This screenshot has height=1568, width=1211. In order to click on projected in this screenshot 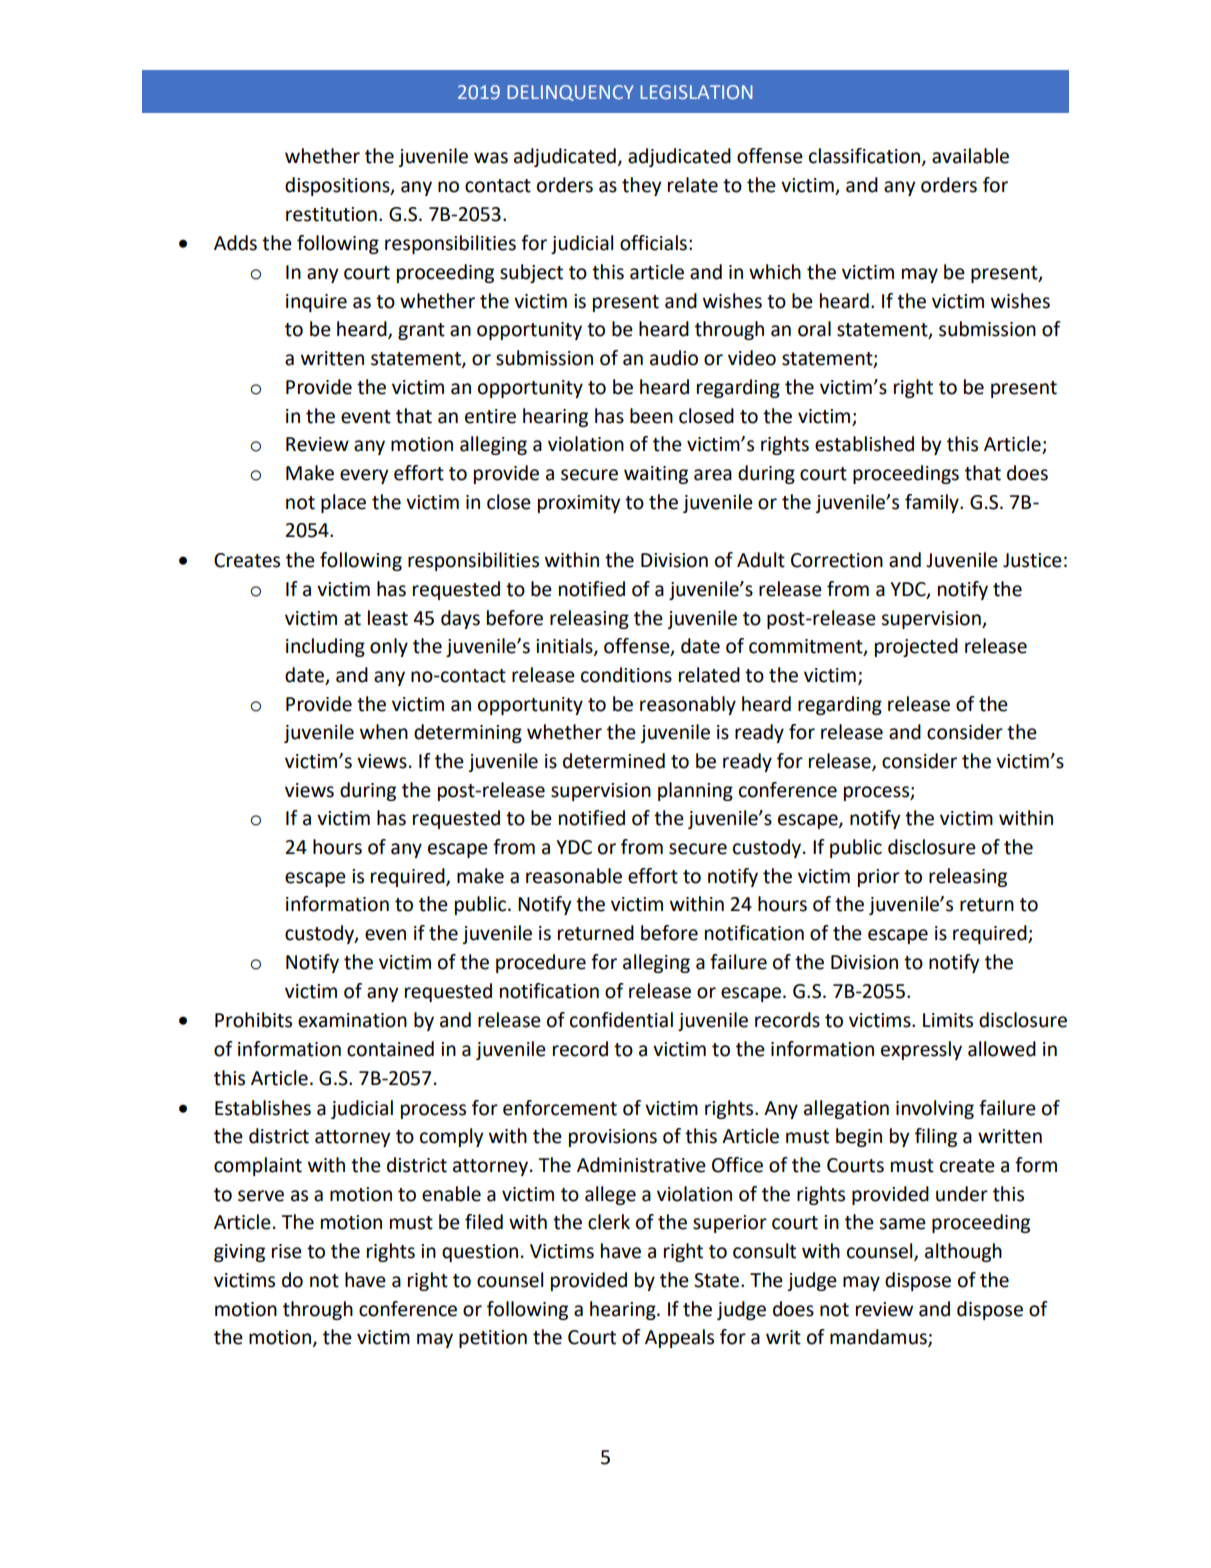, I will do `click(916, 647)`.
